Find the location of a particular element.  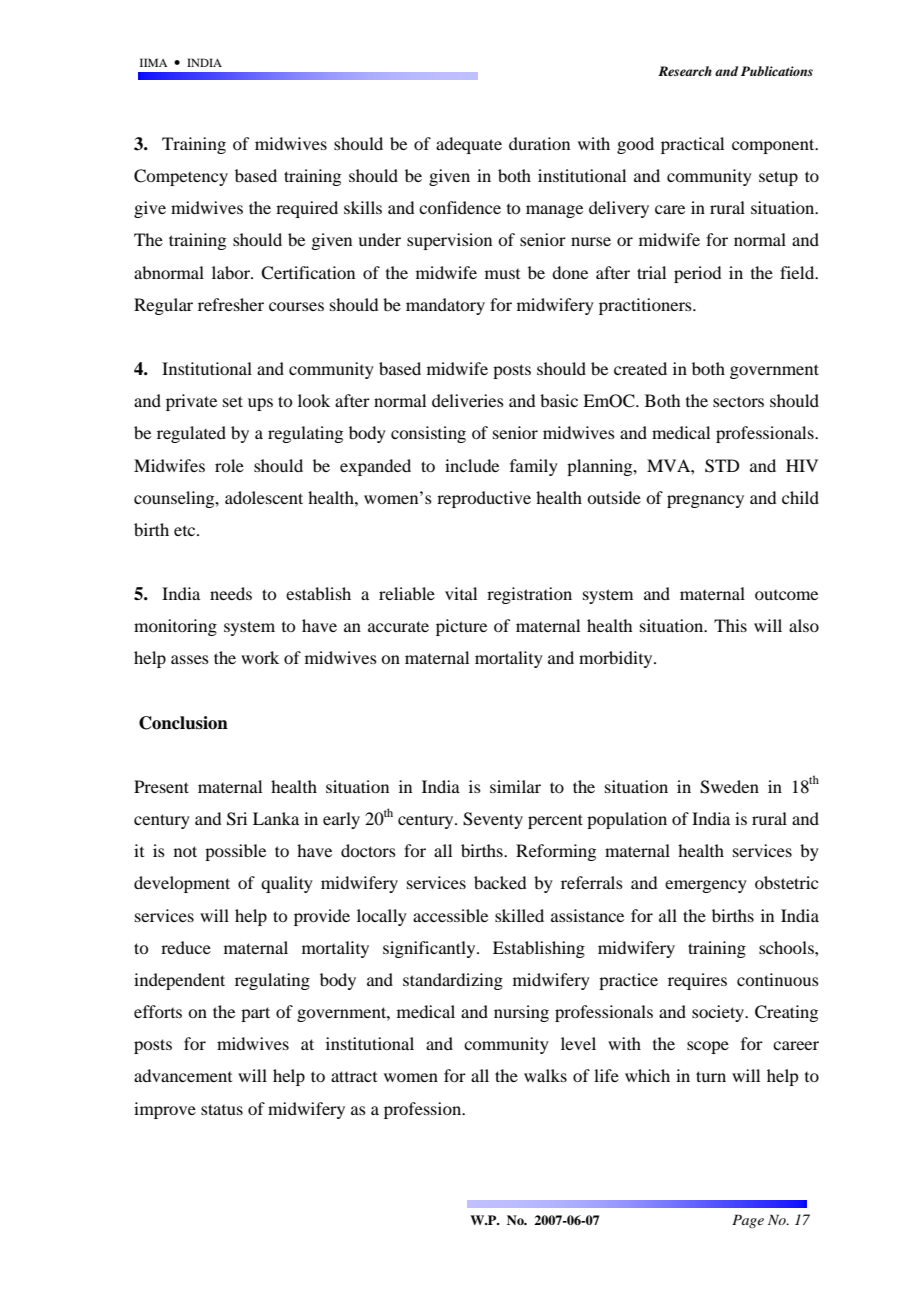

walks is located at coordinates (545, 1075).
